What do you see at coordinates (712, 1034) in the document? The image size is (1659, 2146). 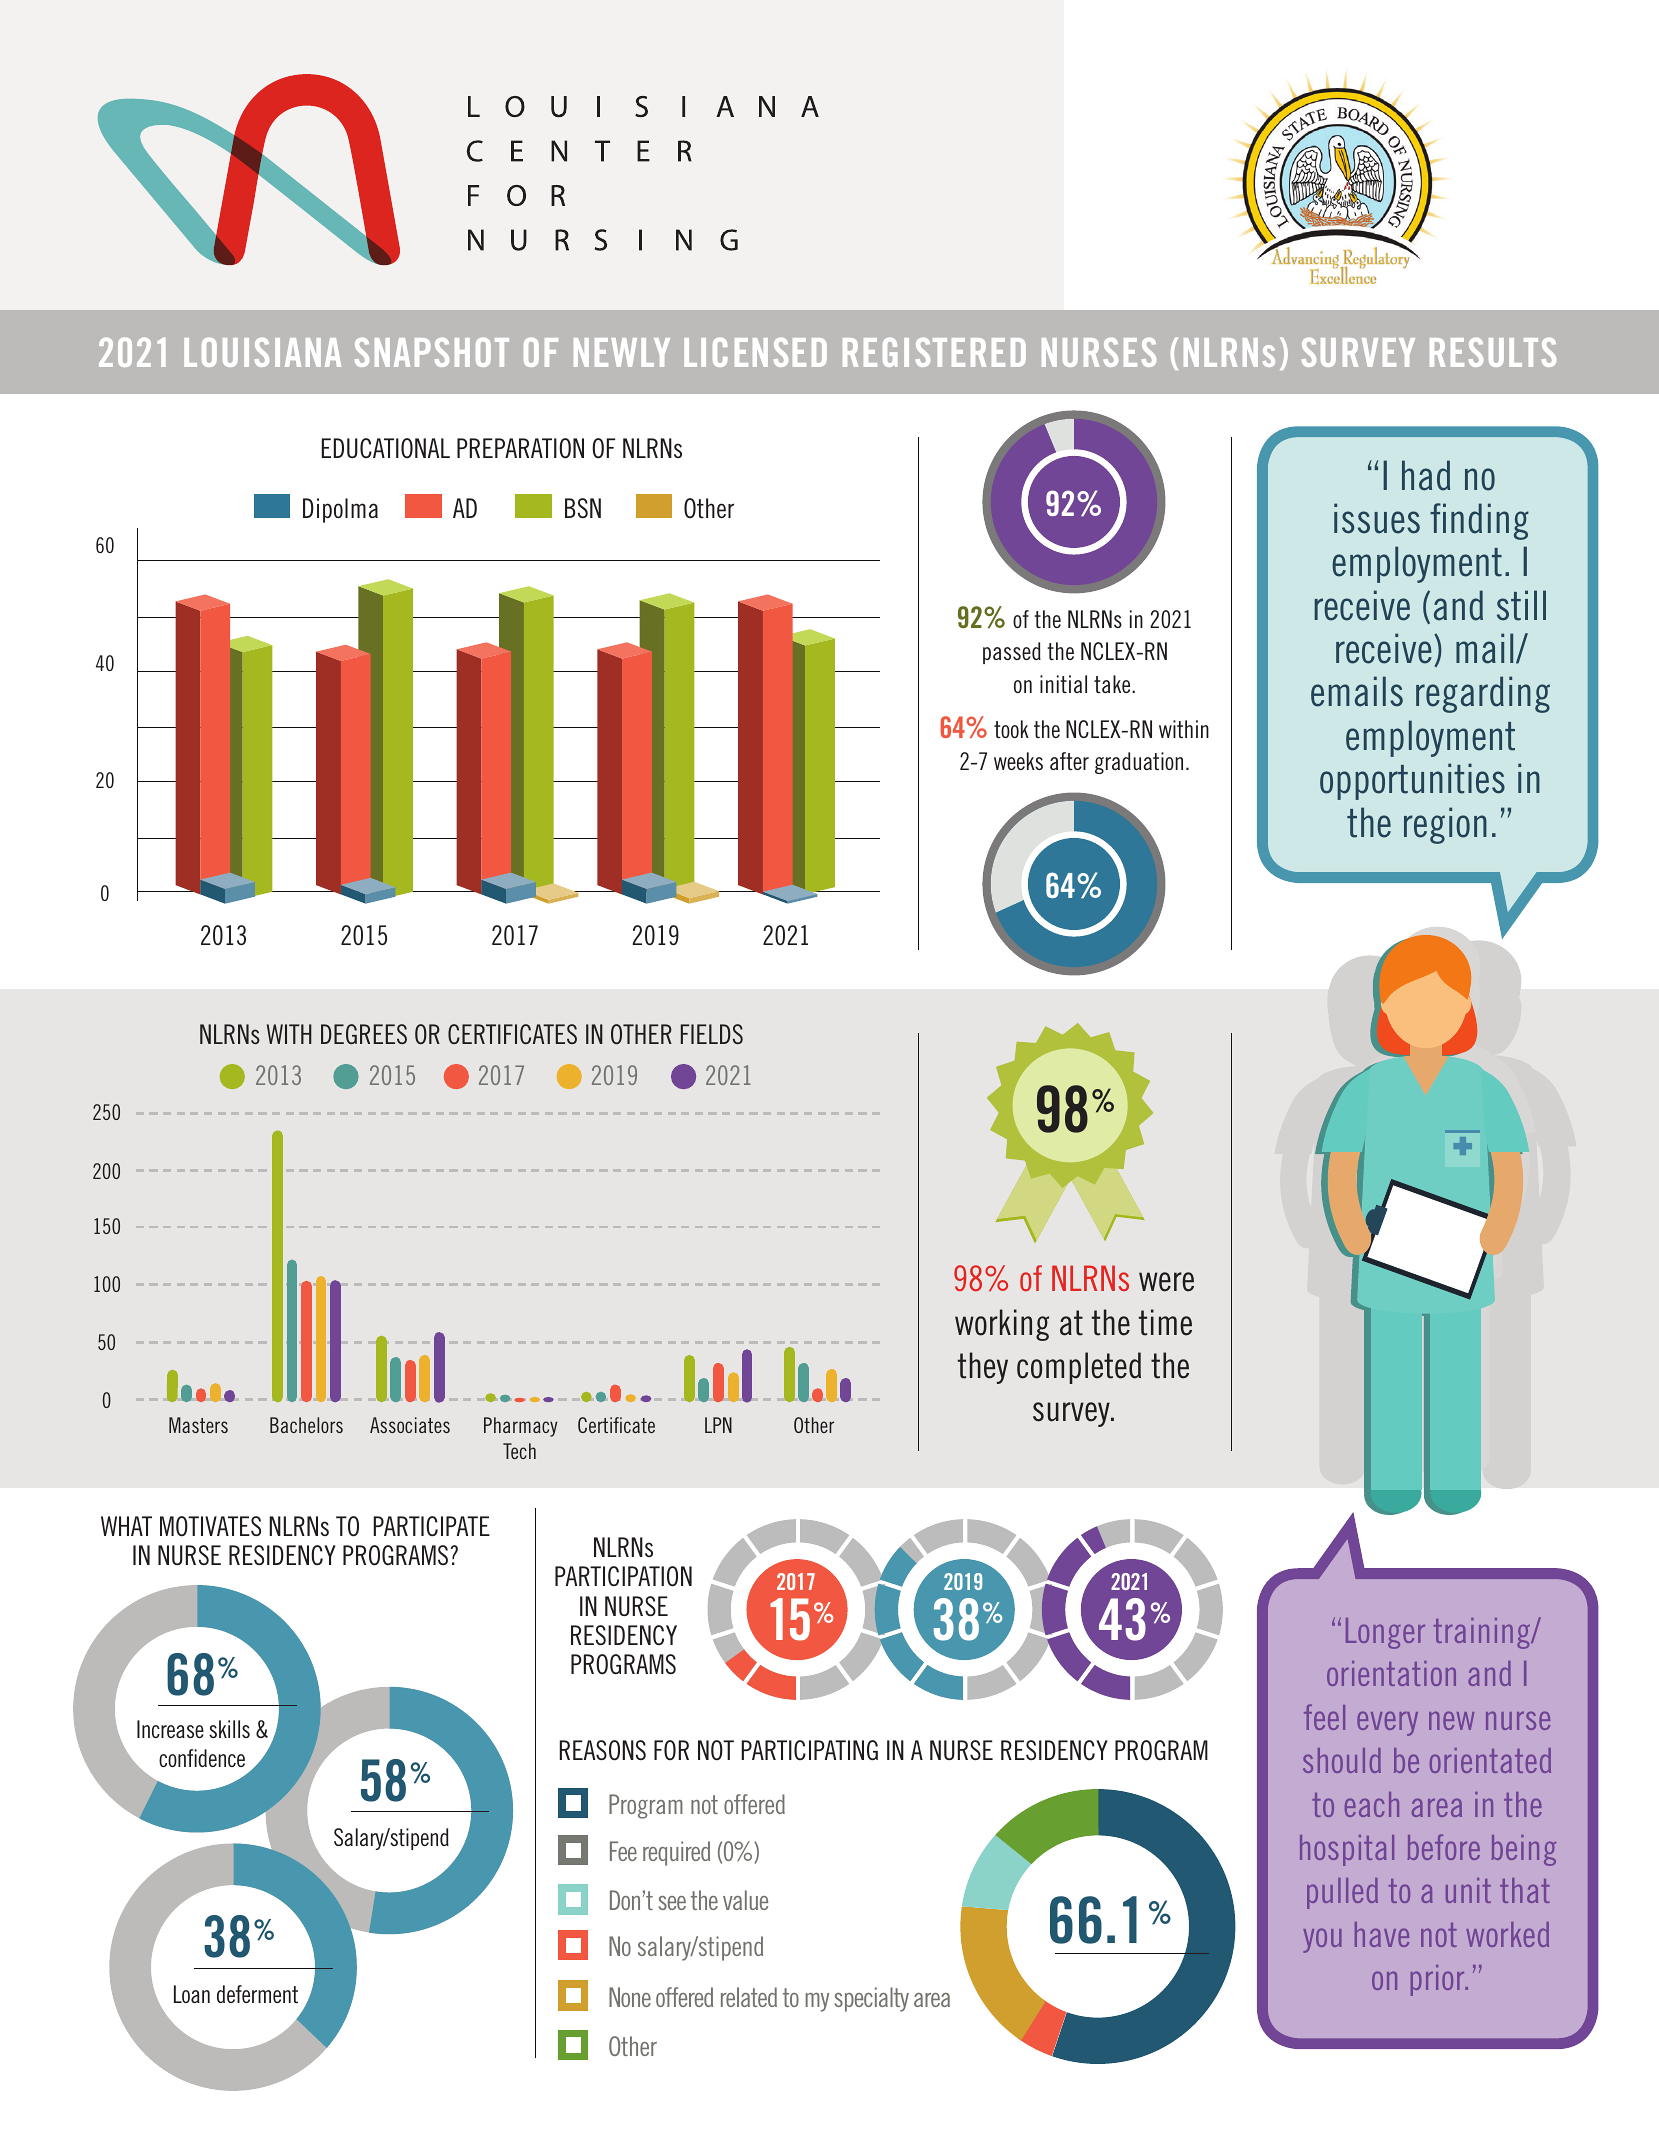 I see `FIELDS` at bounding box center [712, 1034].
